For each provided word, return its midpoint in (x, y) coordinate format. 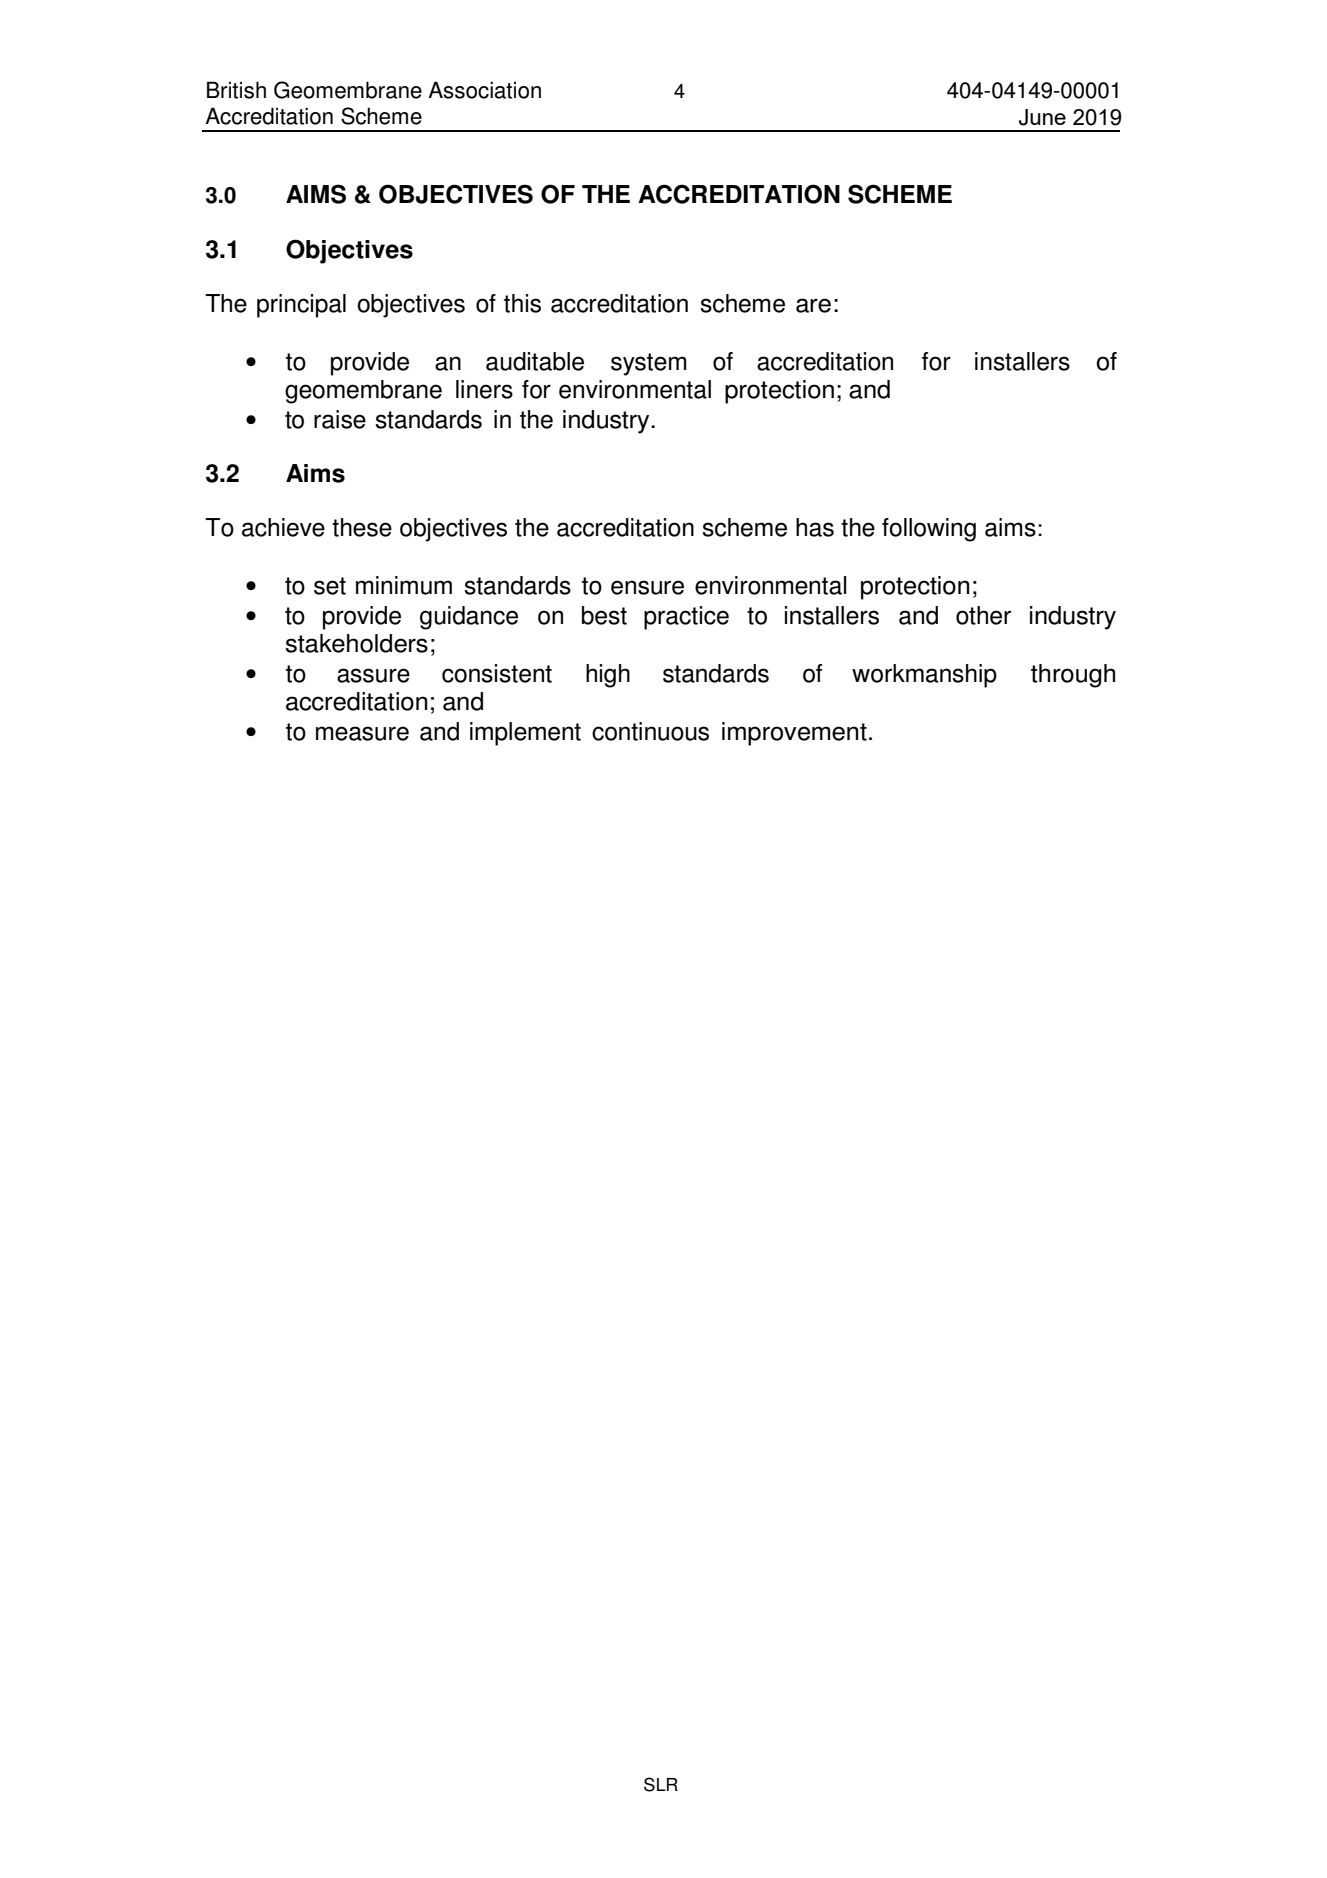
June (1042, 117)
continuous (650, 731)
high (608, 676)
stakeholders (357, 643)
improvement (794, 734)
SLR (661, 1784)
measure (362, 733)
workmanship (924, 676)
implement (525, 734)
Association (484, 90)
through (1073, 676)
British (236, 90)
